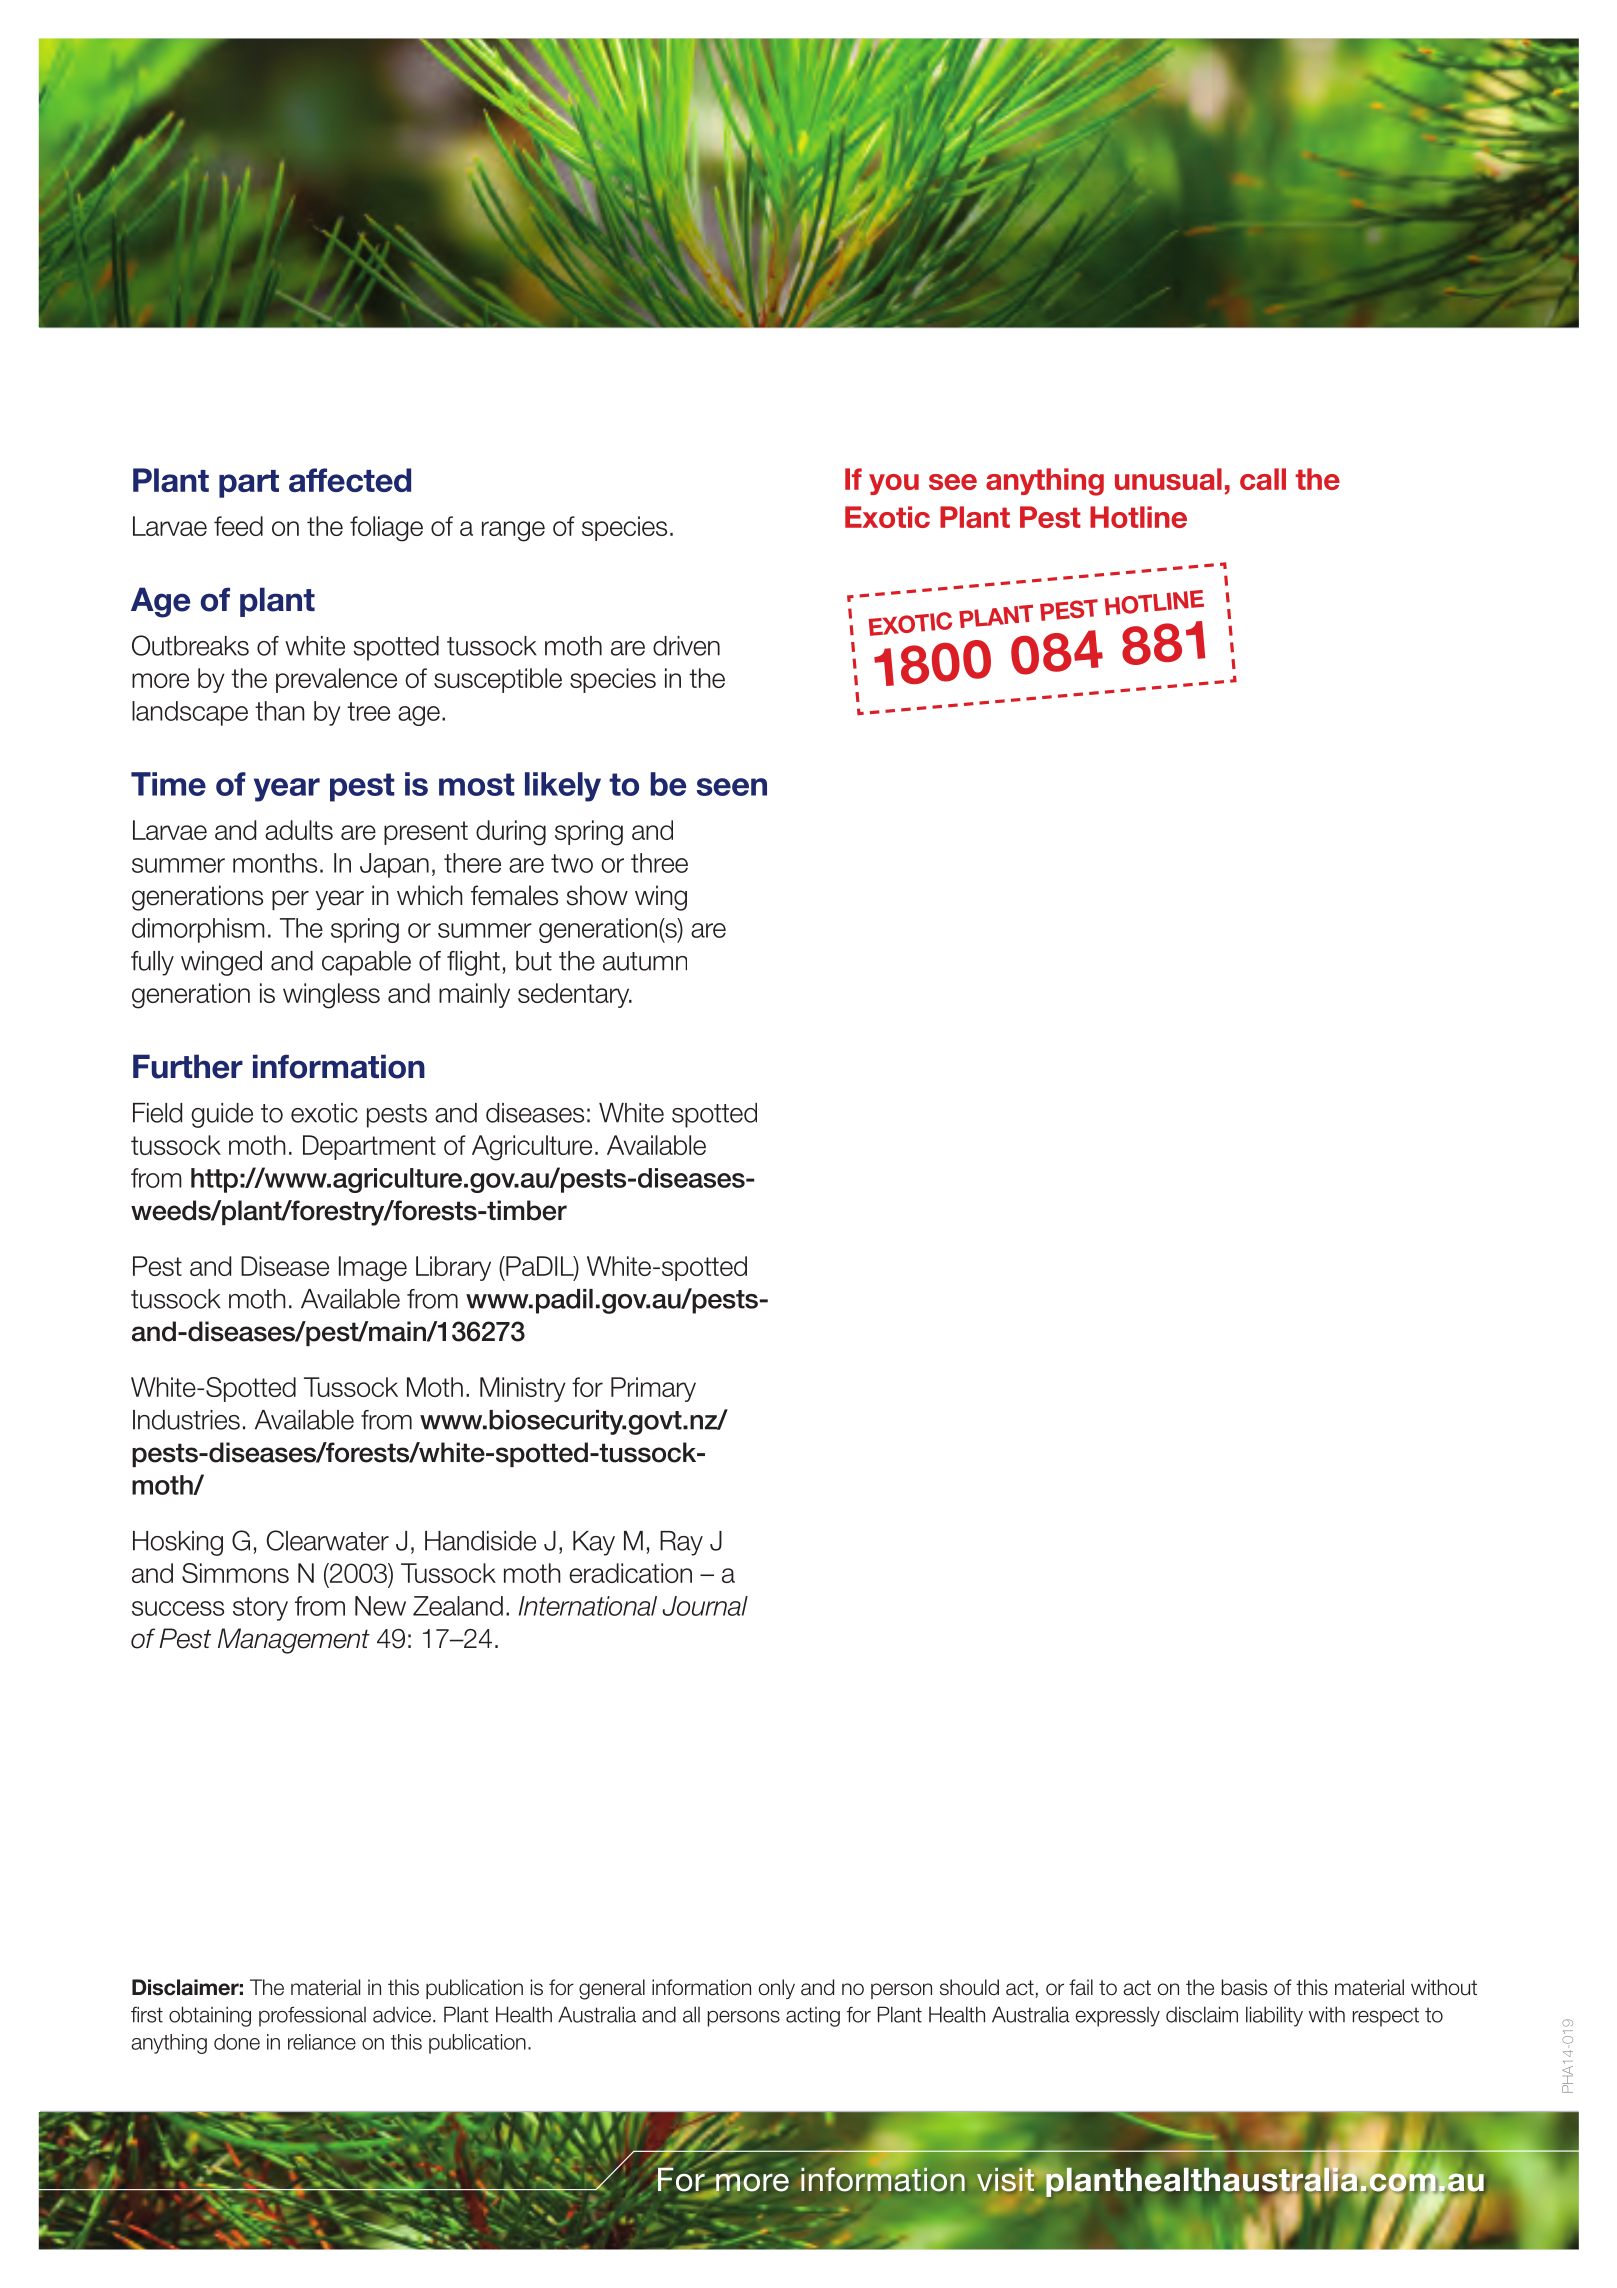  What do you see at coordinates (238, 526) in the screenshot?
I see `feed` at bounding box center [238, 526].
